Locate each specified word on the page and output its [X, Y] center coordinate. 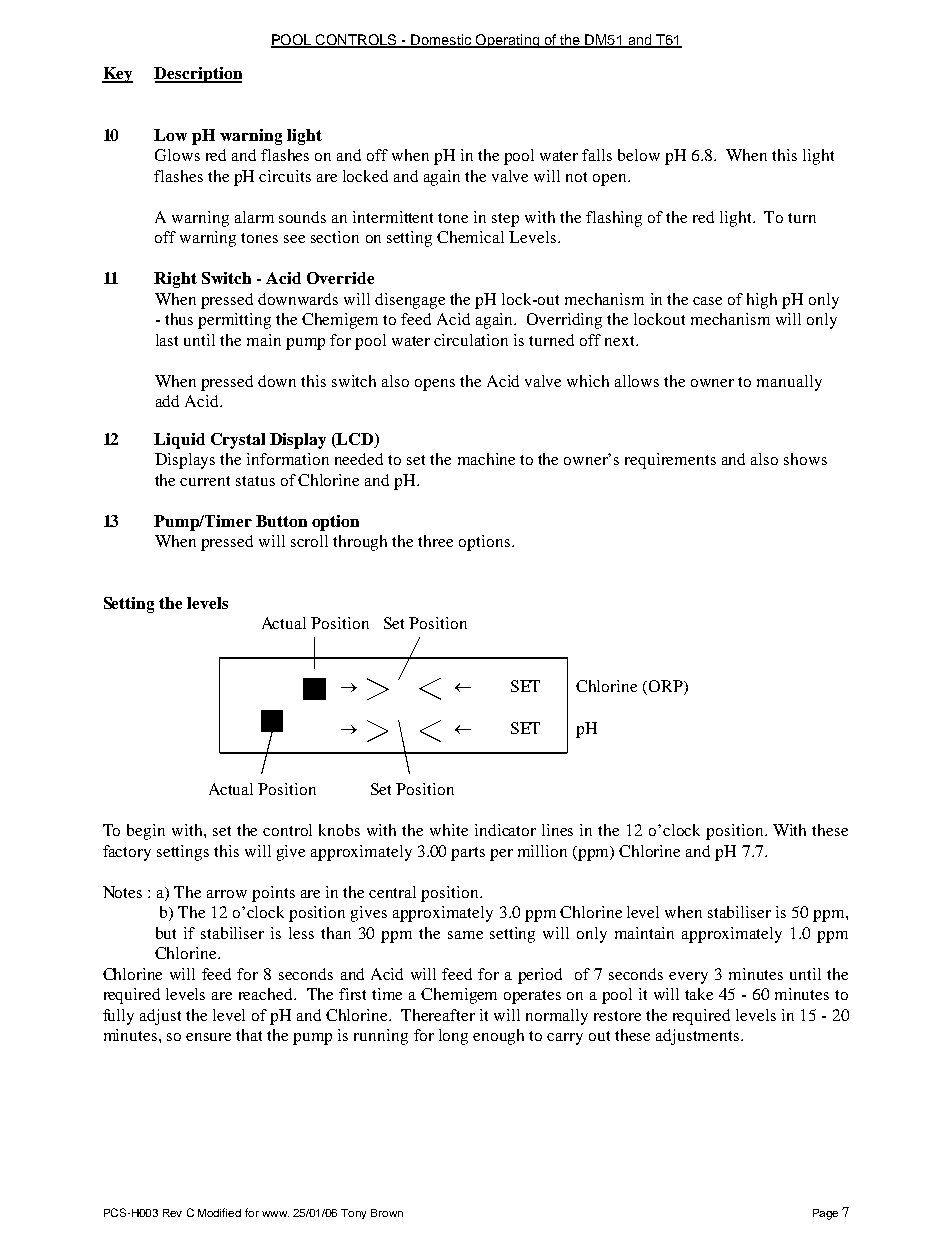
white [449, 830]
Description [198, 75]
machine [486, 459]
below [639, 155]
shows [805, 459]
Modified [219, 1212]
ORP [667, 687]
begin [146, 832]
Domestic [441, 40]
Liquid [179, 441]
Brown [387, 1213]
